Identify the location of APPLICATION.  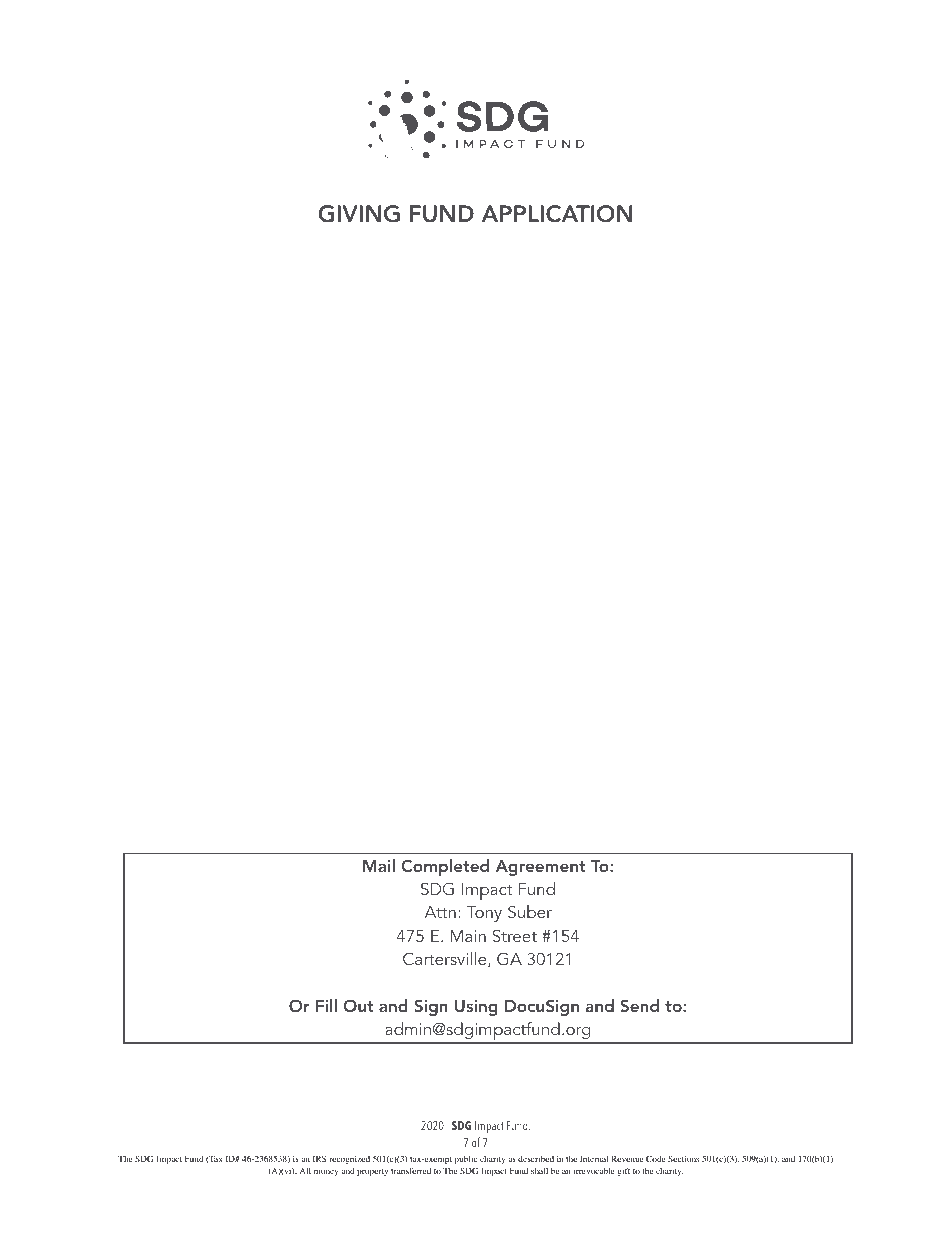
(556, 214).
